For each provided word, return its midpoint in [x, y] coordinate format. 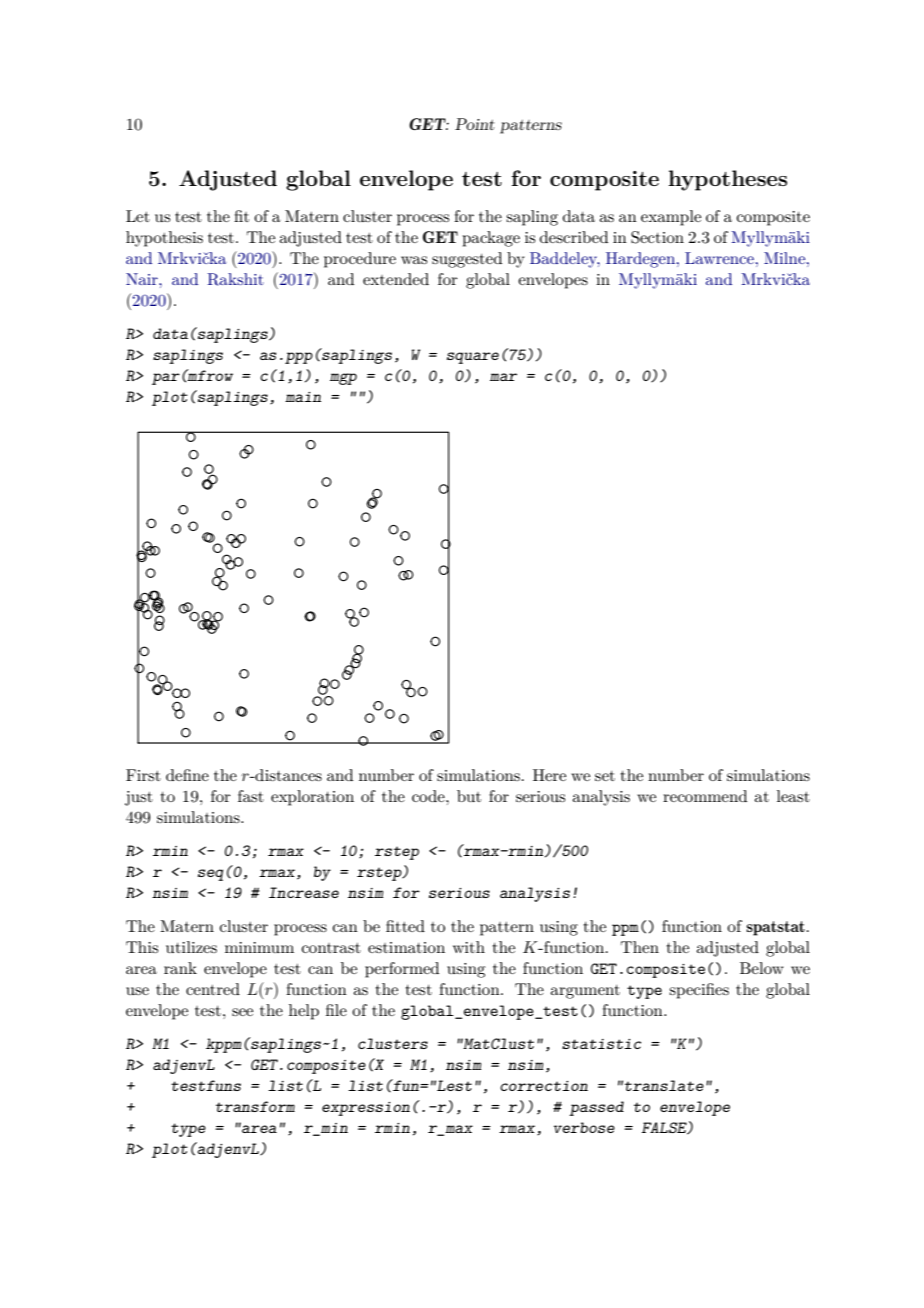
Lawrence [719, 258]
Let [138, 216]
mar [503, 377]
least [793, 796]
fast [251, 796]
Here [549, 775]
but [469, 796]
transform [255, 1106]
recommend [705, 796]
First [143, 775]
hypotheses [728, 180]
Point [474, 124]
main [303, 397]
